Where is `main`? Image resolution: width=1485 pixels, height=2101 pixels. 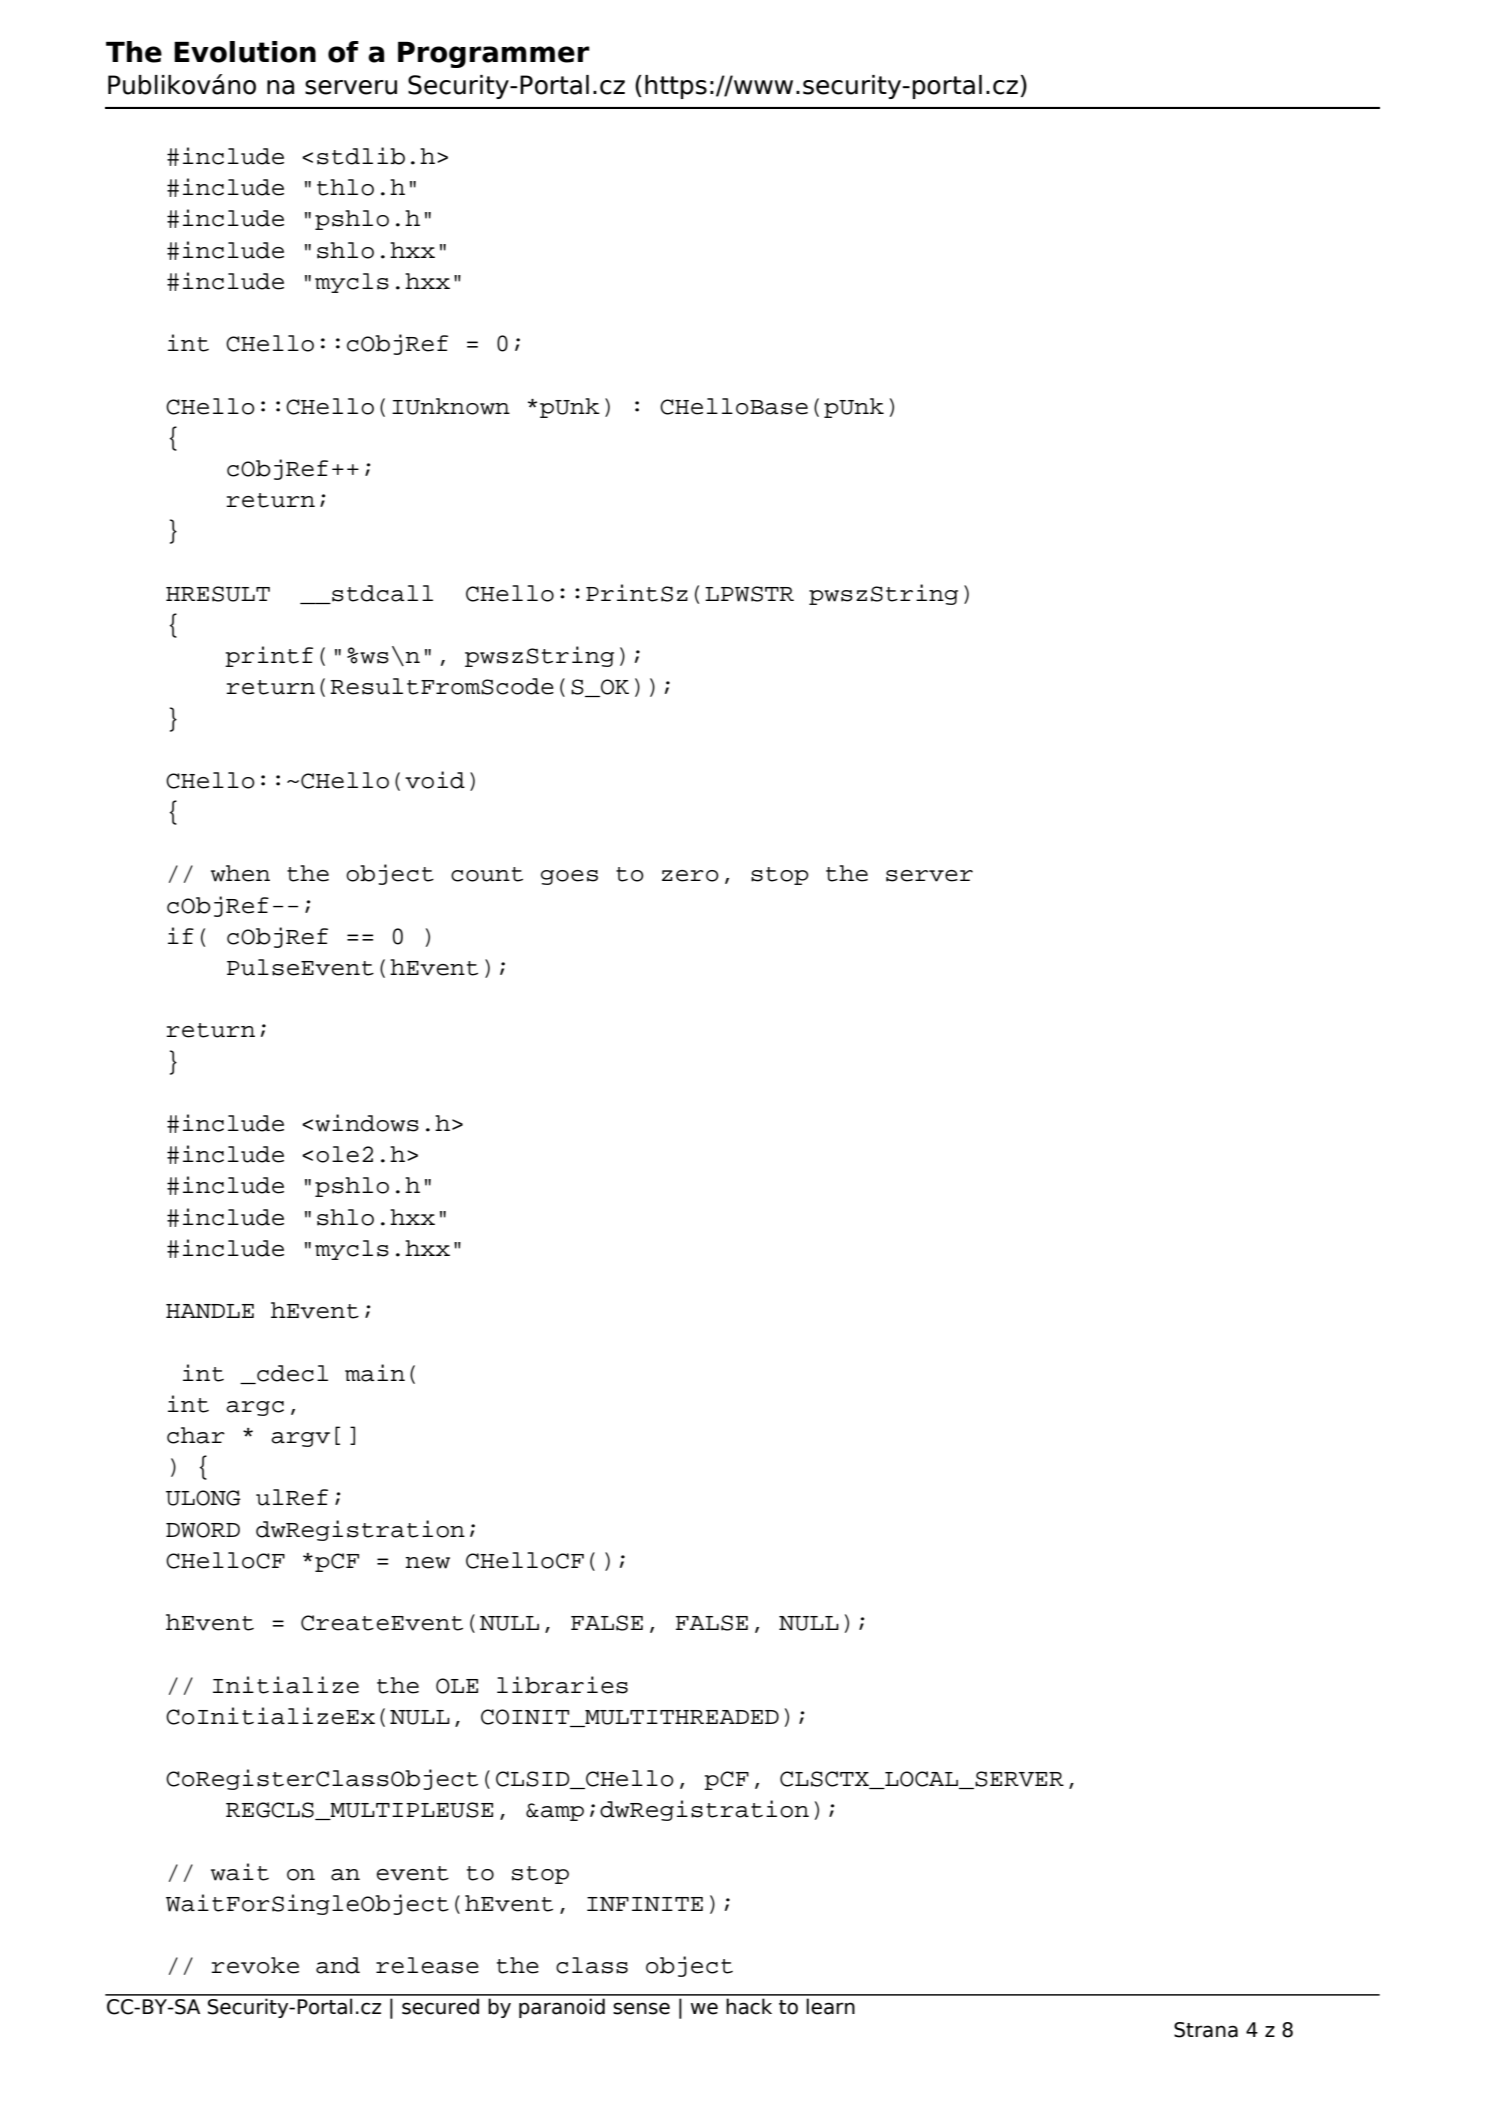
main is located at coordinates (375, 1373).
